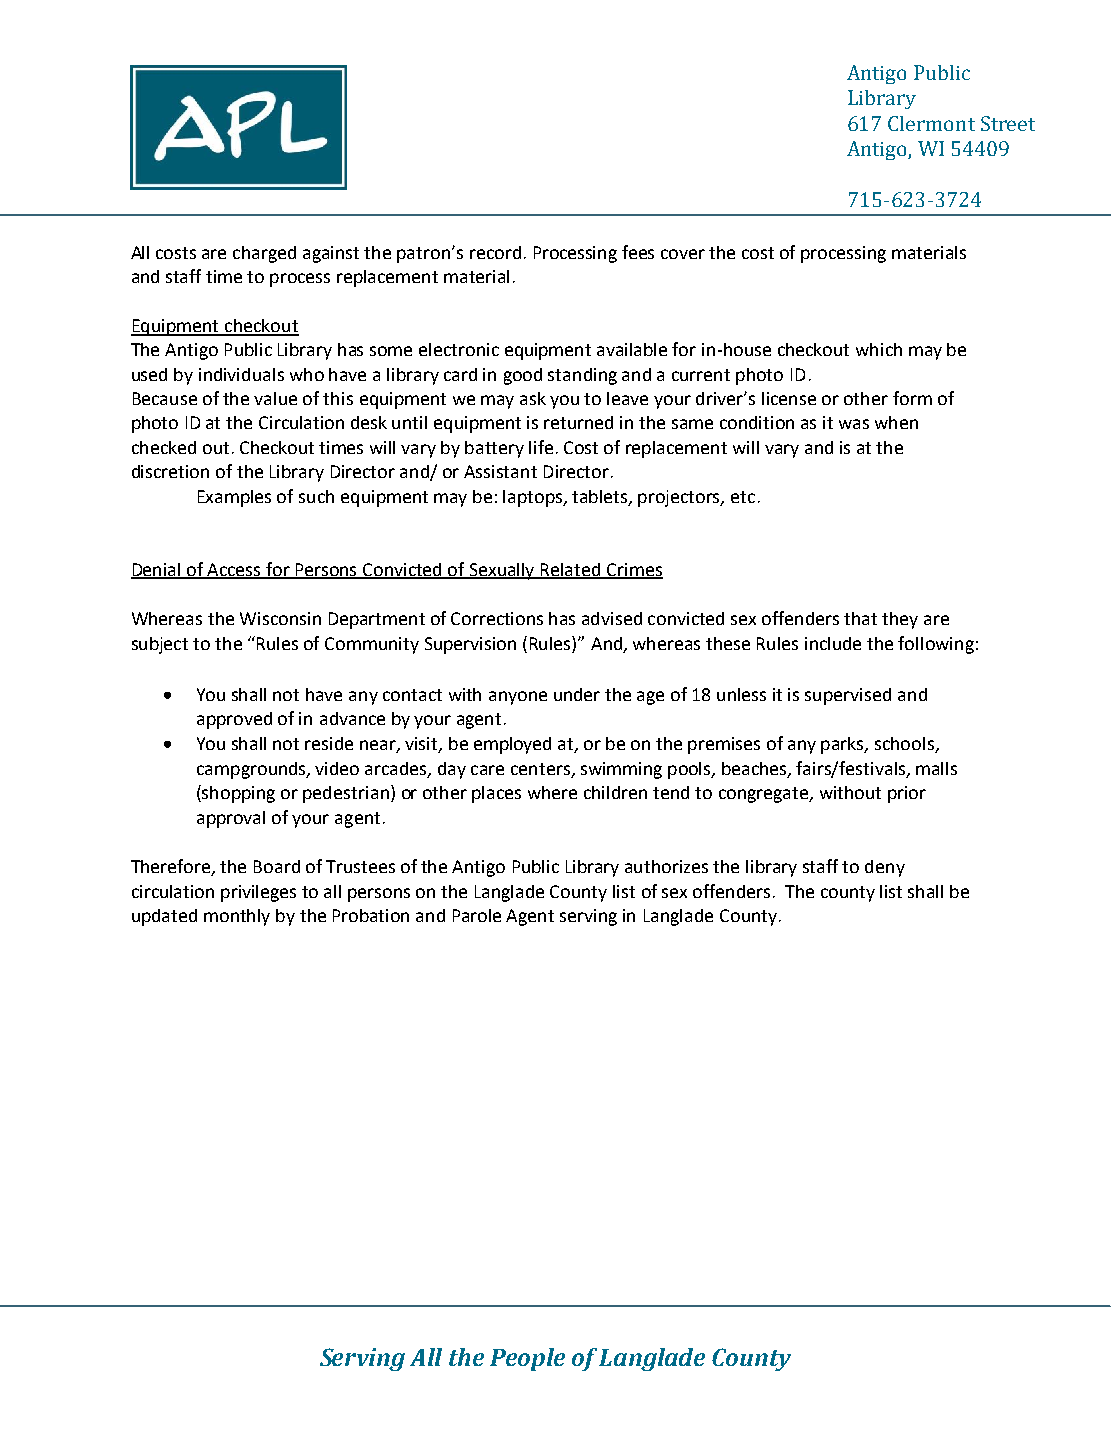  Describe the element at coordinates (542, 770) in the screenshot. I see `centers` at that location.
